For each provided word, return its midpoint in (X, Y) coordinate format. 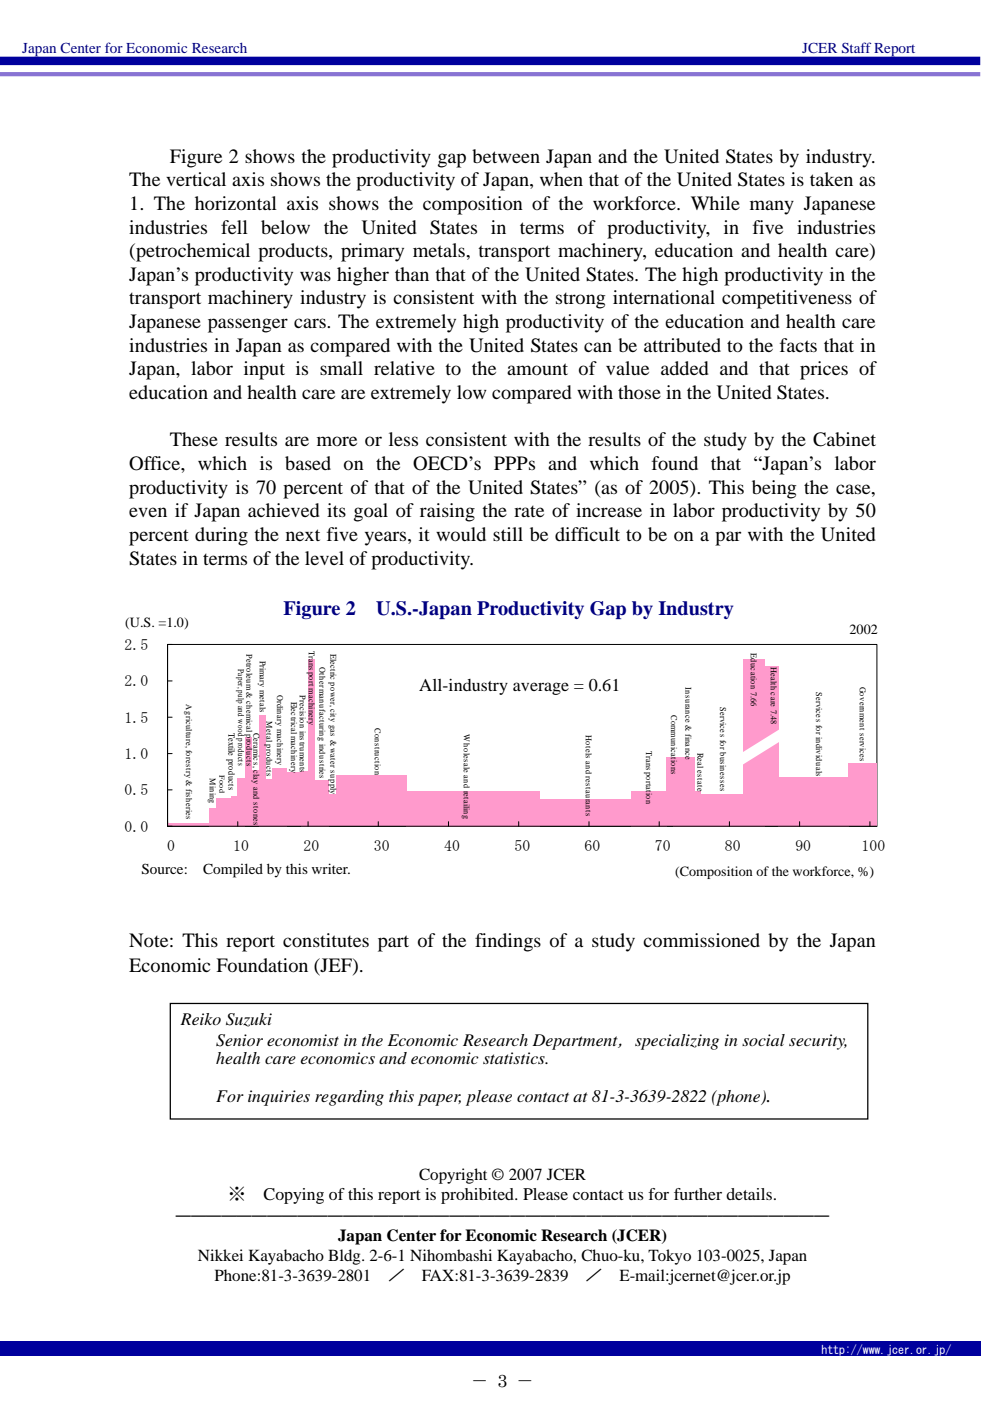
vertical (196, 179)
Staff (856, 48)
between (506, 156)
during (221, 536)
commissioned (701, 940)
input (264, 370)
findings (508, 942)
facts (798, 345)
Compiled (233, 870)
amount (537, 369)
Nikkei (220, 1255)
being (774, 489)
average (541, 688)
